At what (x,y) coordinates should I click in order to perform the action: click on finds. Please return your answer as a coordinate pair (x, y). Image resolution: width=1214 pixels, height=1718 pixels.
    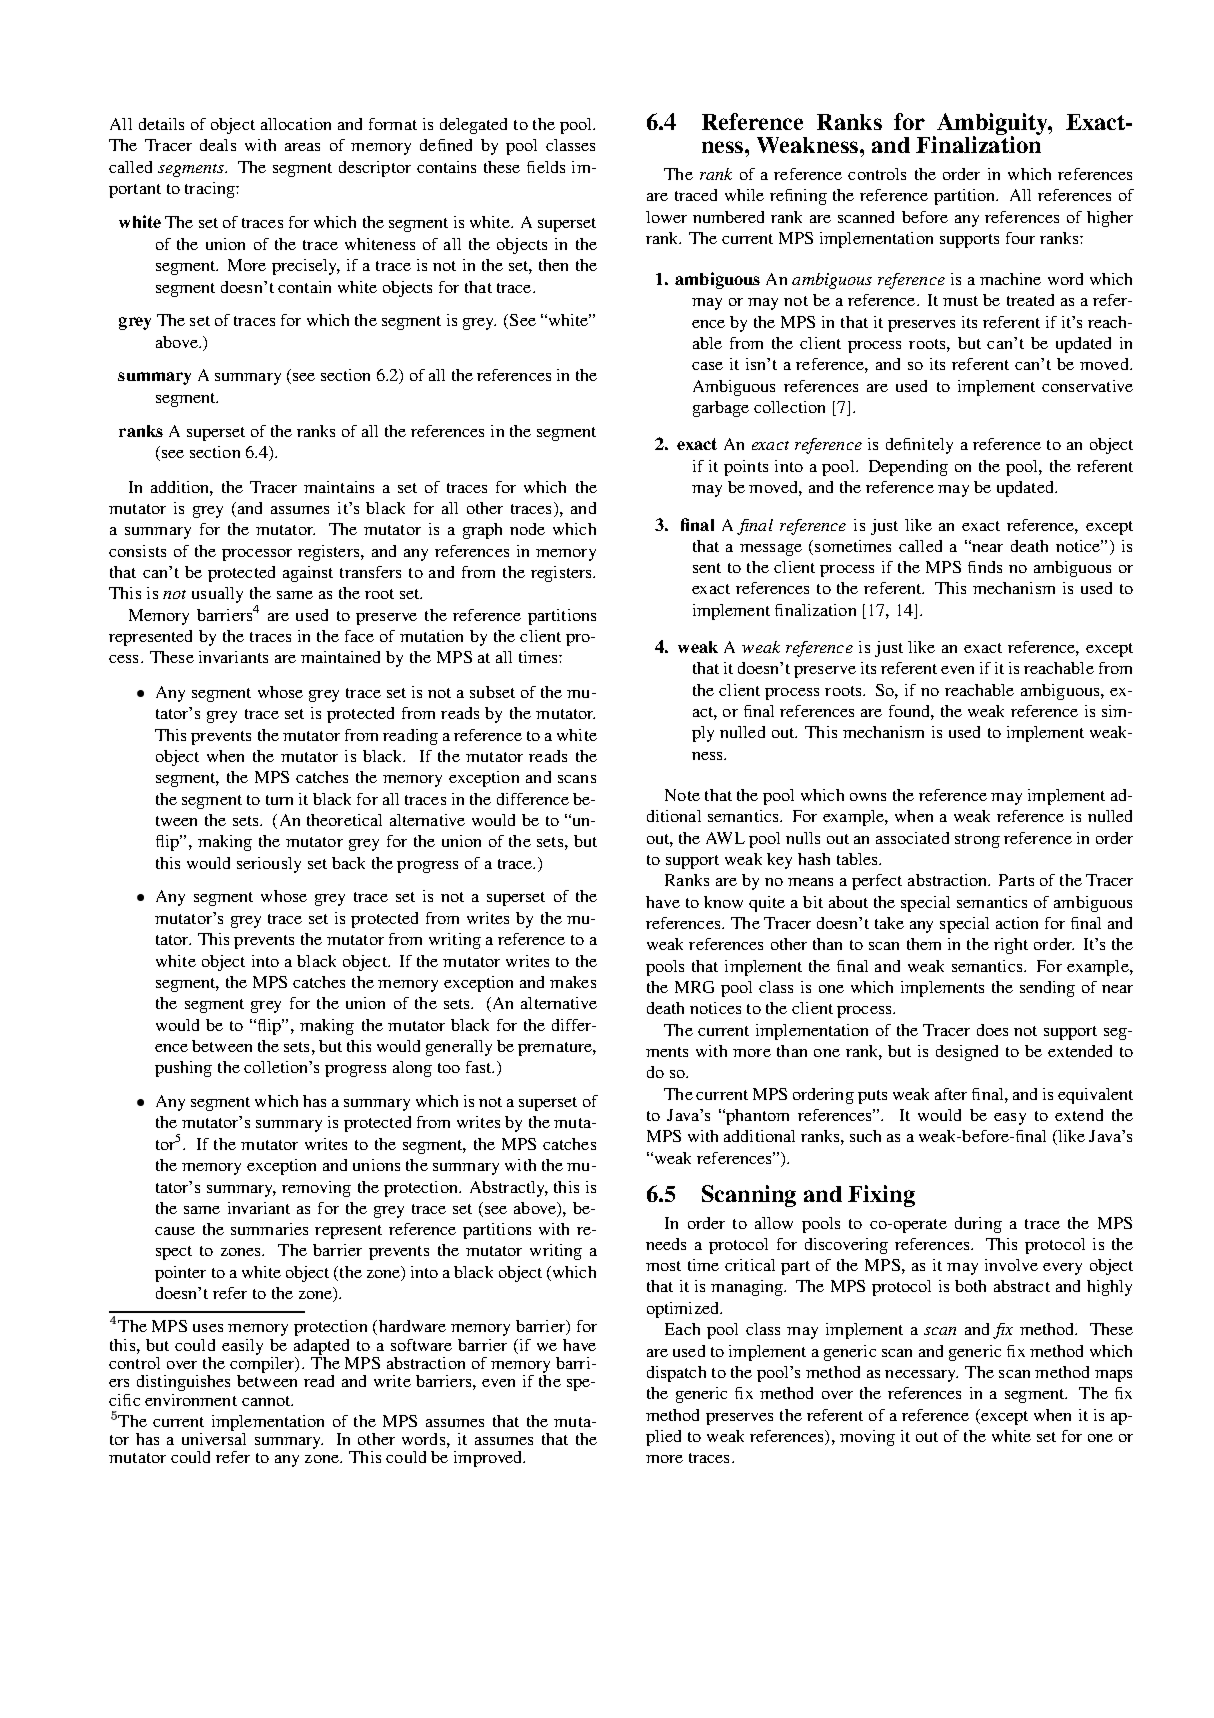
    Looking at the image, I should click on (985, 567).
